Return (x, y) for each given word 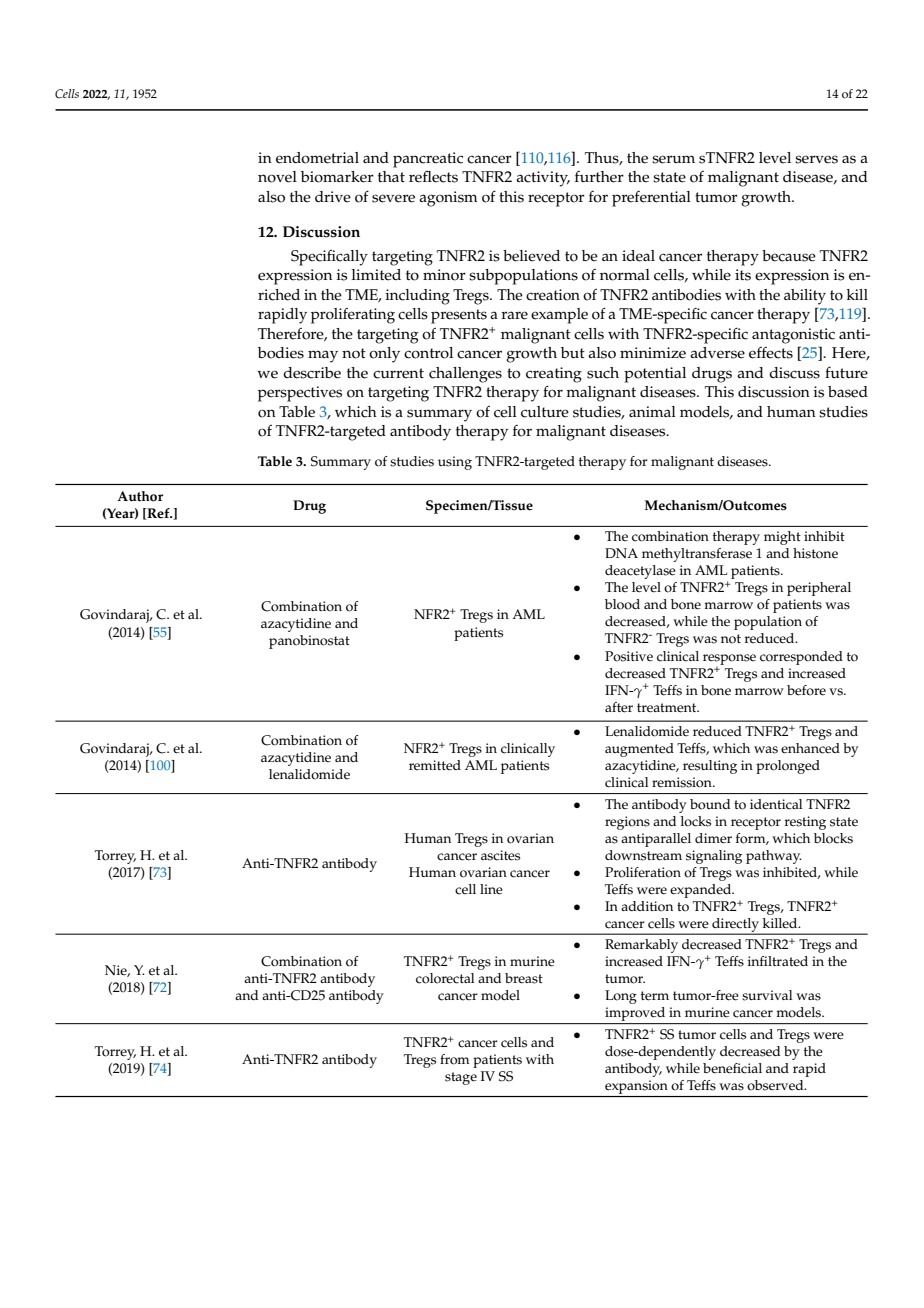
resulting (710, 767)
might (782, 538)
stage (461, 1078)
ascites (500, 855)
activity (543, 179)
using (455, 463)
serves (816, 159)
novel (277, 177)
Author (140, 496)
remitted (435, 765)
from (455, 1059)
